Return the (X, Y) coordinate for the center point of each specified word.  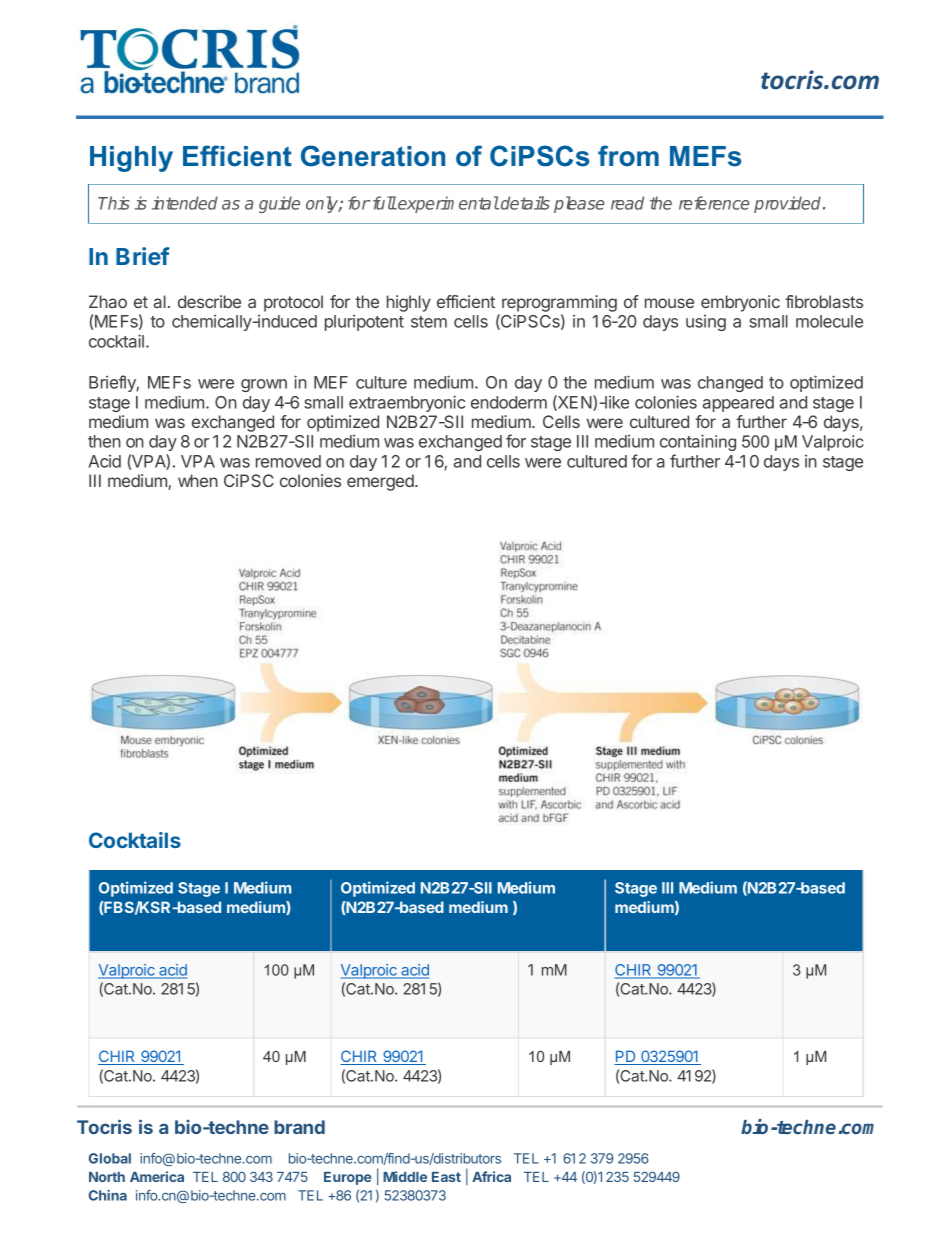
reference (714, 203)
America (157, 1176)
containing (698, 442)
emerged (381, 482)
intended (185, 203)
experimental (447, 204)
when (198, 480)
